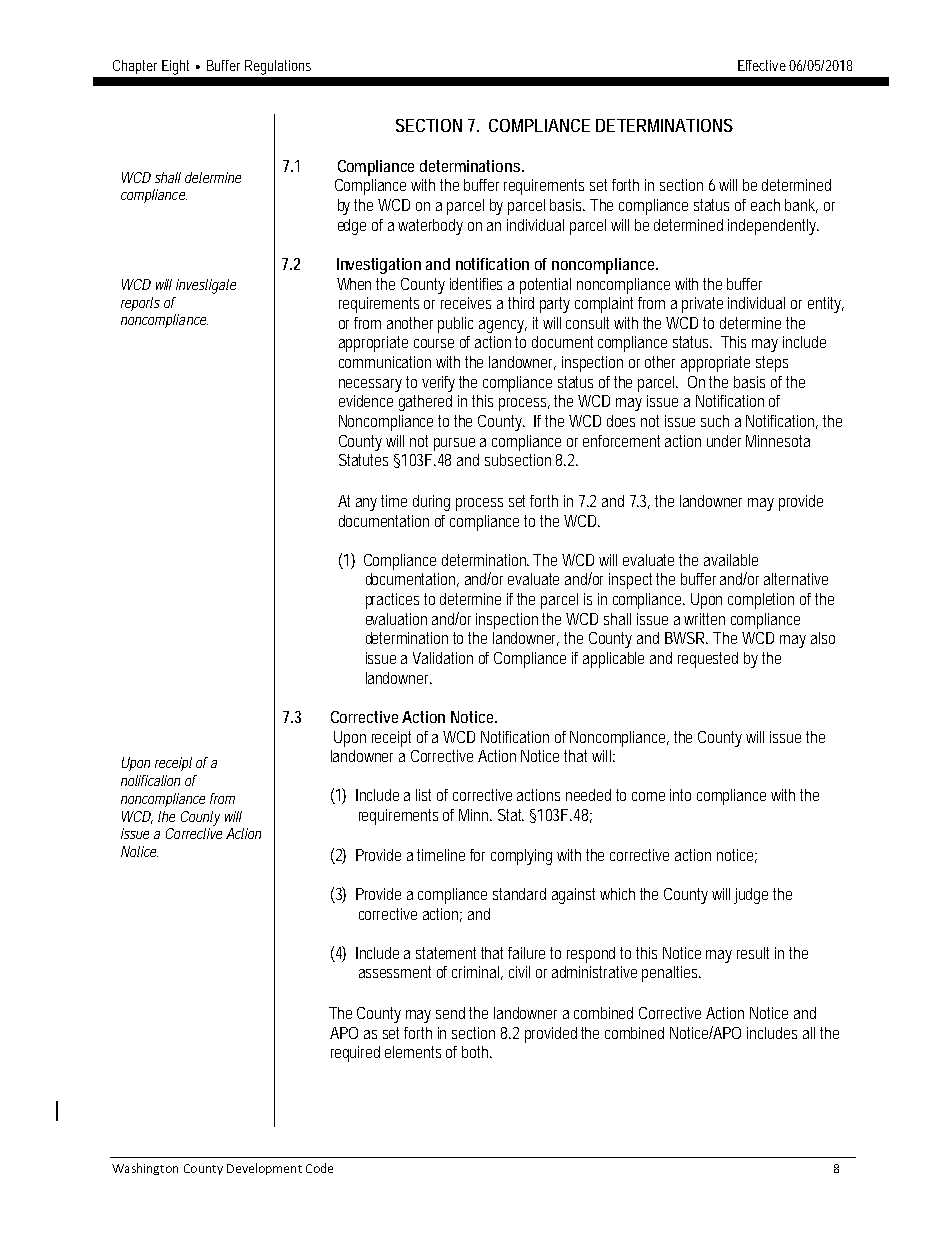  I want to click on Effective, so click(762, 65).
